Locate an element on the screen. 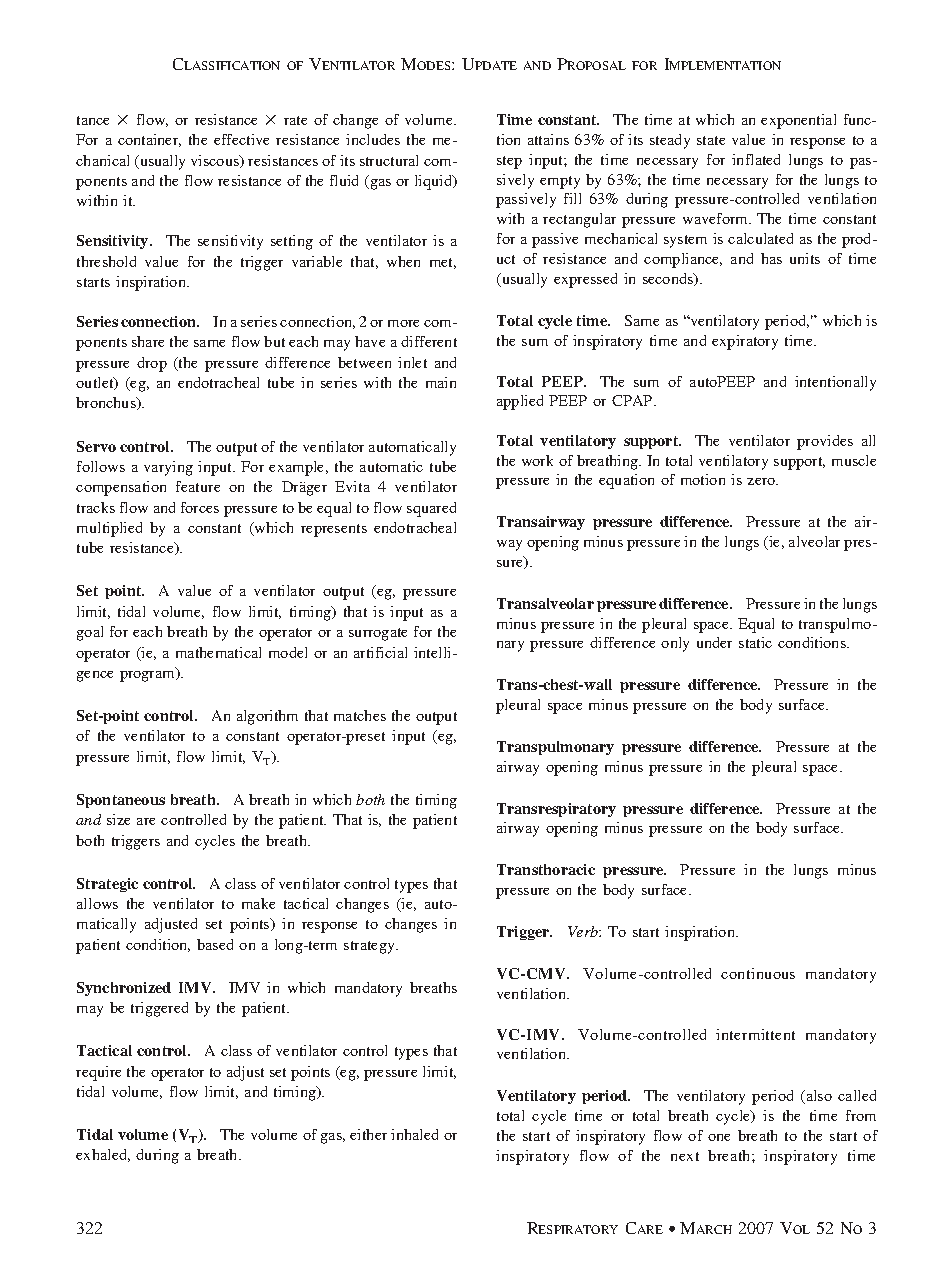 The height and width of the screenshot is (1275, 952). step is located at coordinates (509, 162).
